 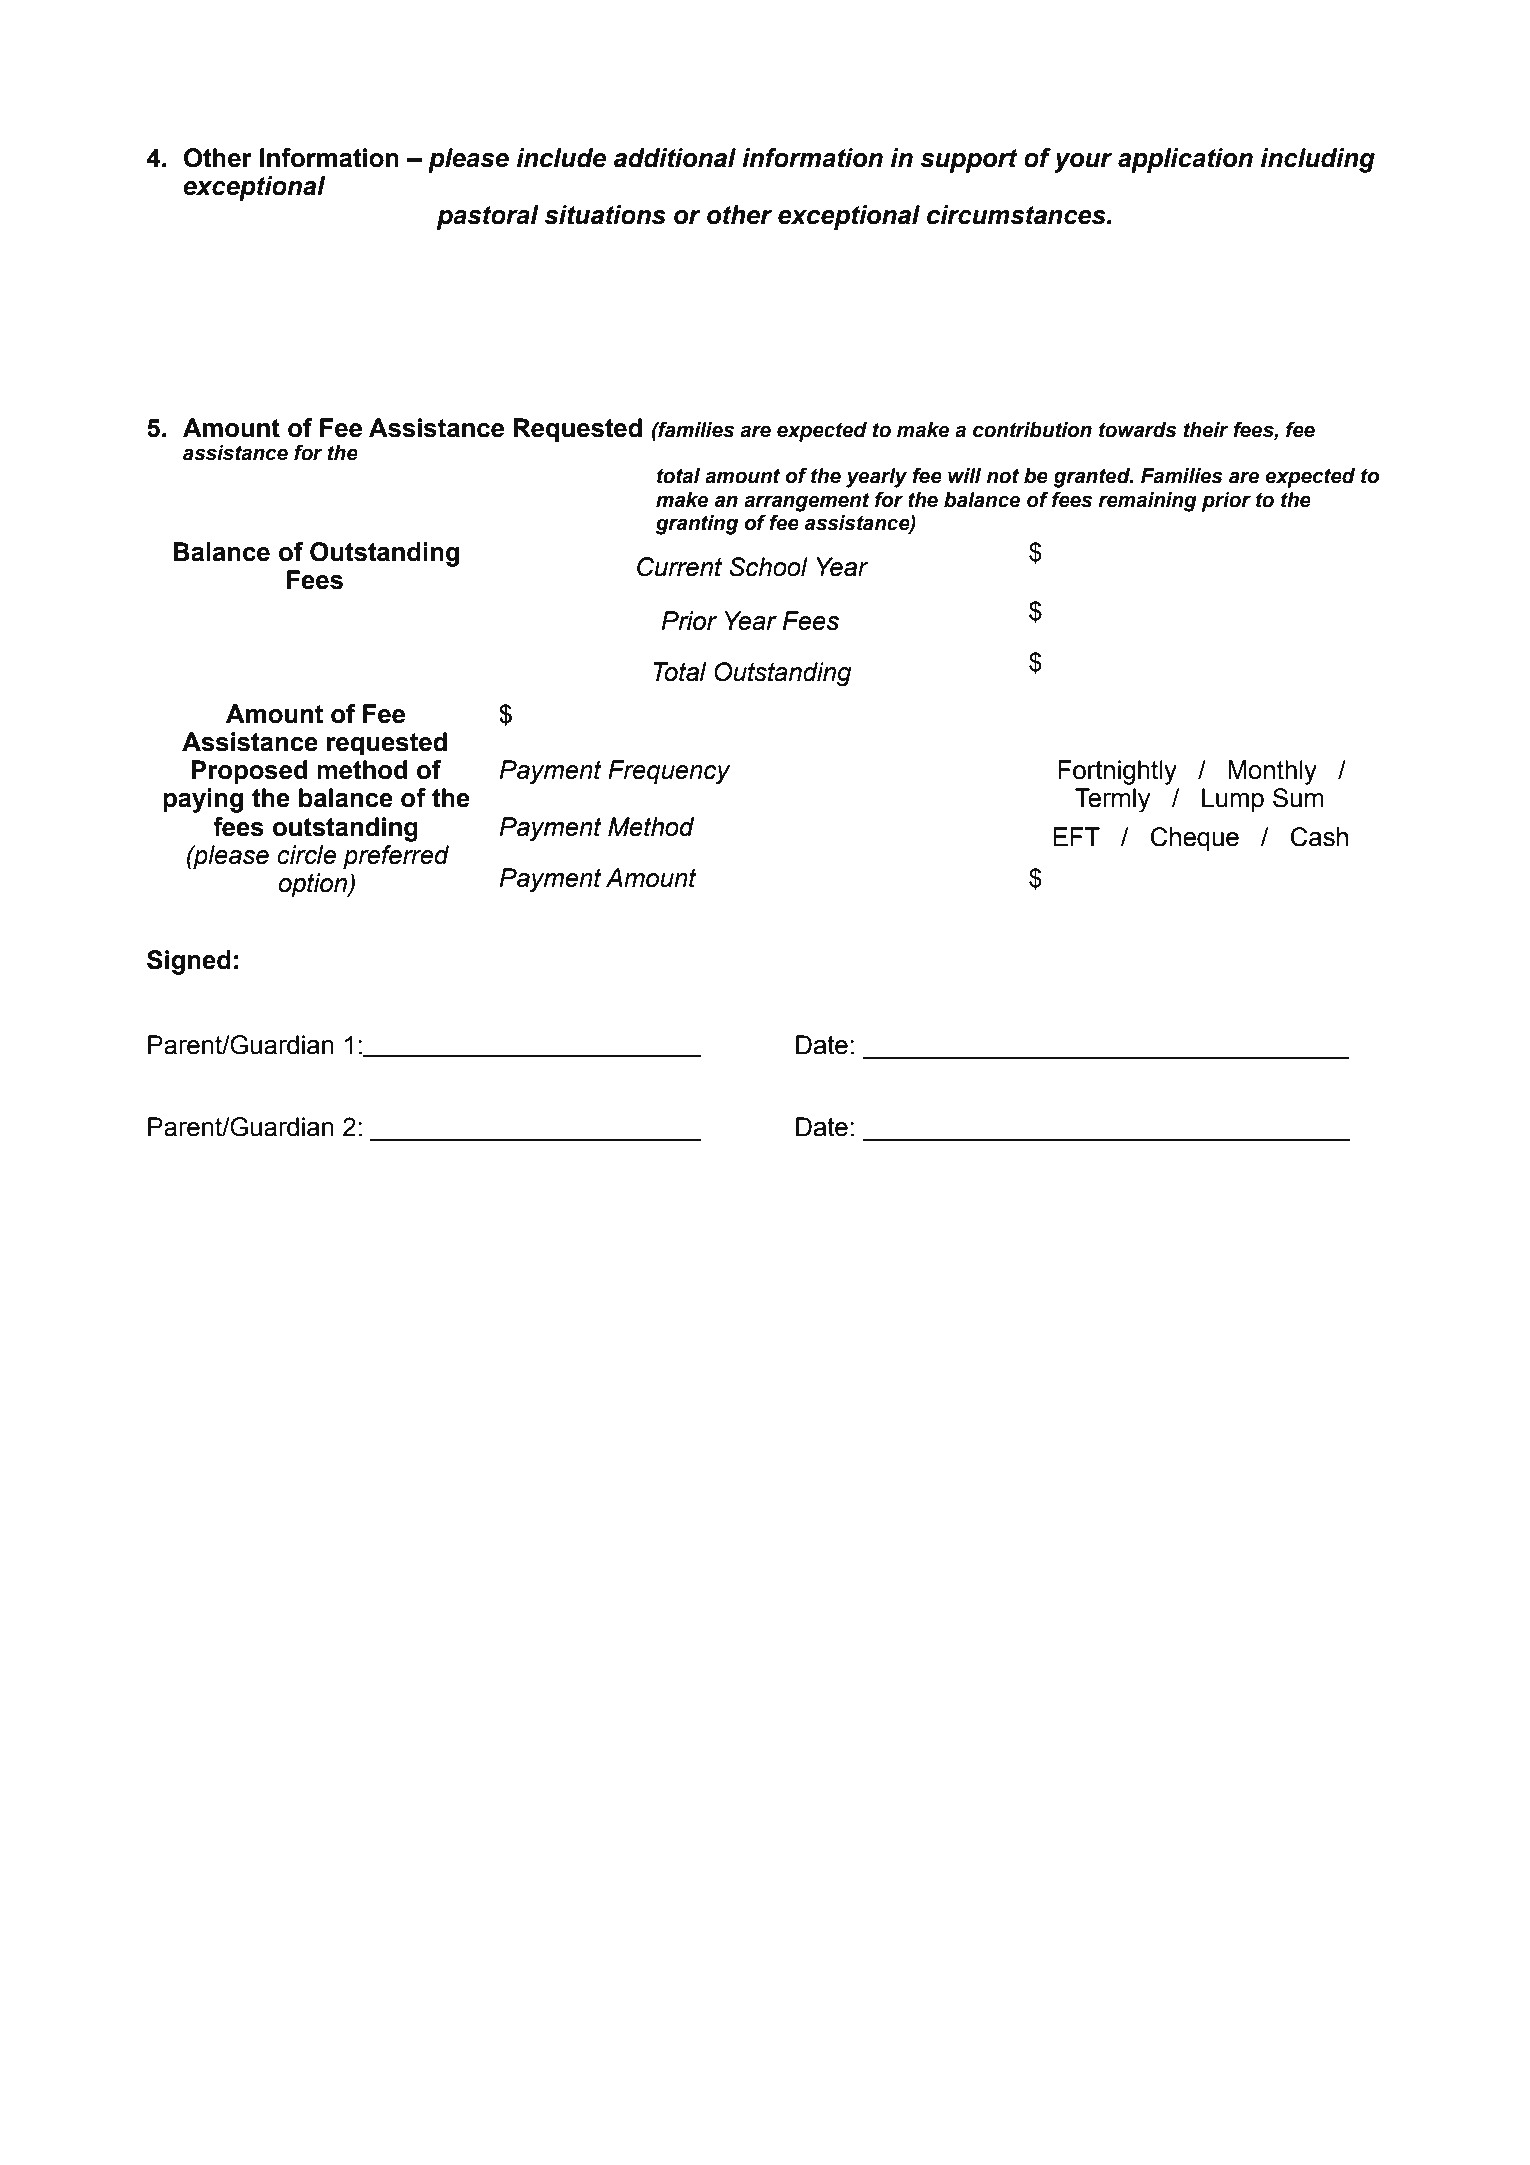 What do you see at coordinates (675, 158) in the screenshot?
I see `additional` at bounding box center [675, 158].
